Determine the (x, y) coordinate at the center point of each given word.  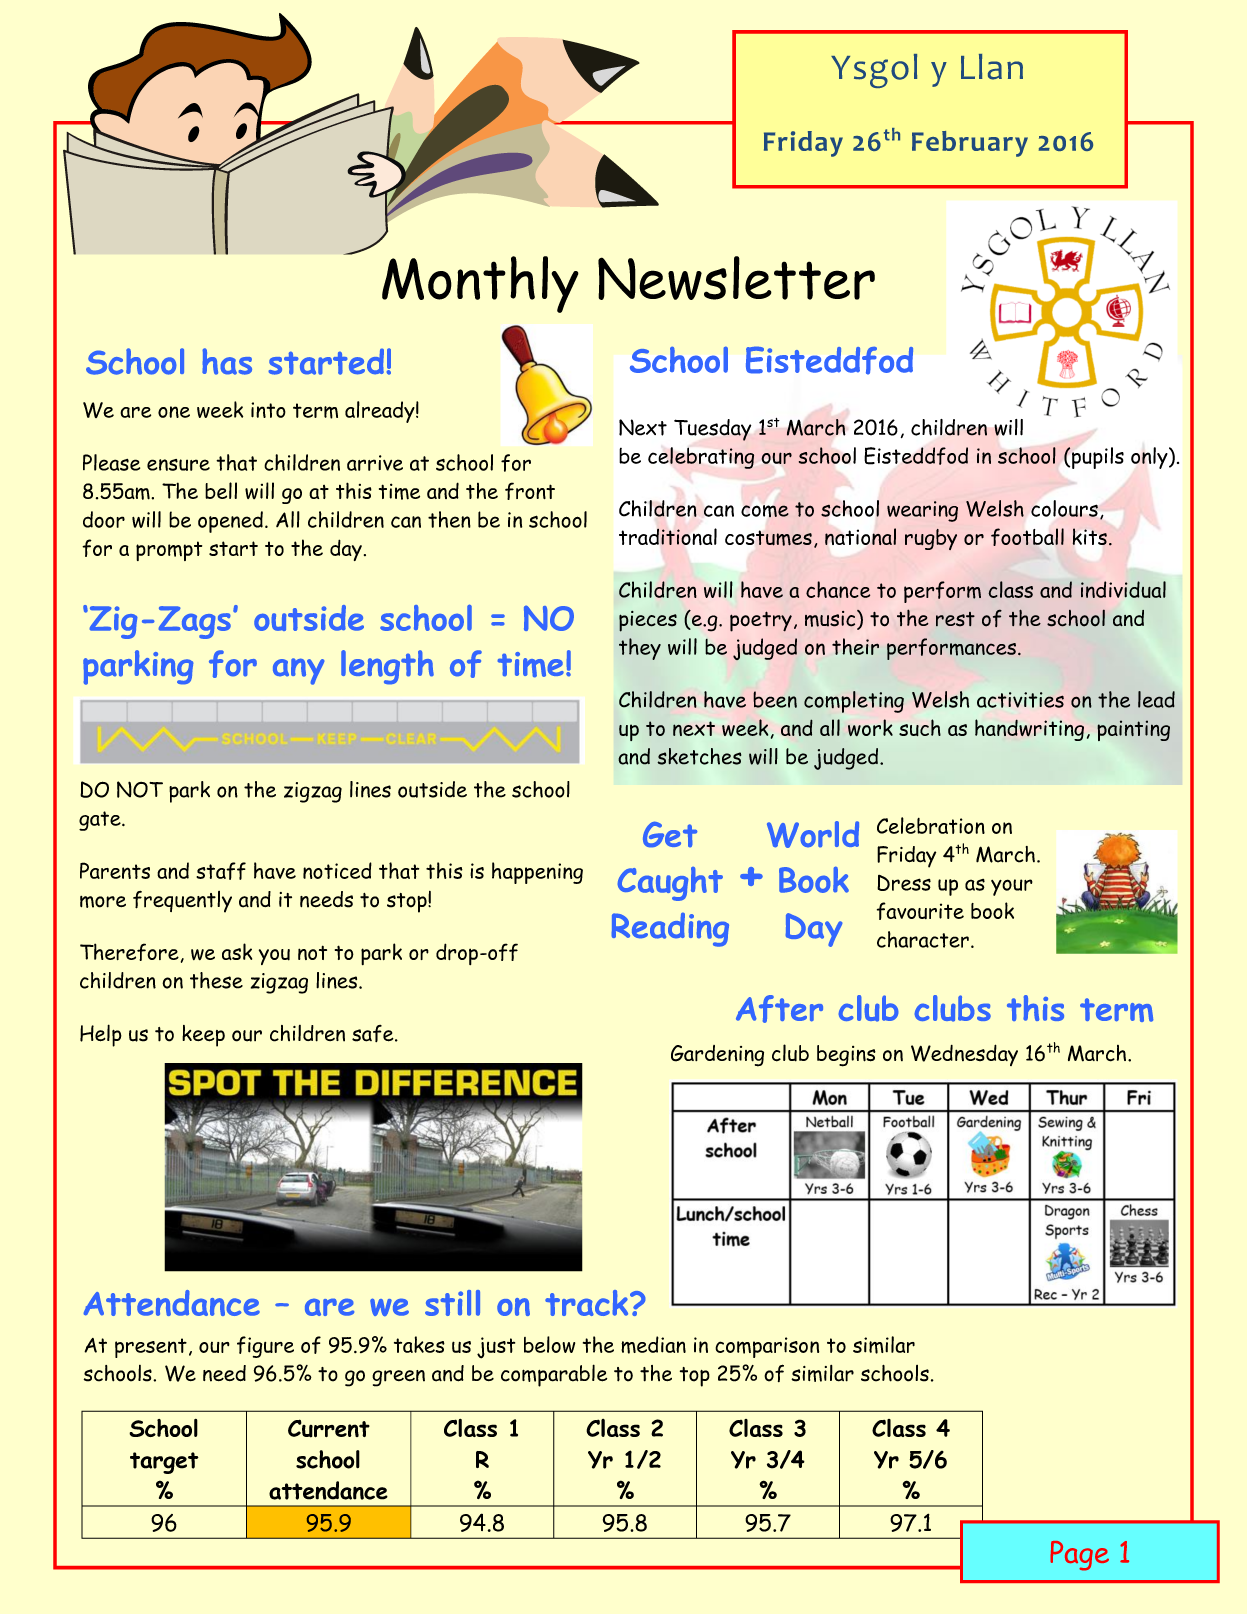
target (164, 1463)
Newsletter (736, 278)
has (227, 361)
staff (221, 871)
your (1012, 887)
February (970, 144)
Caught (670, 884)
